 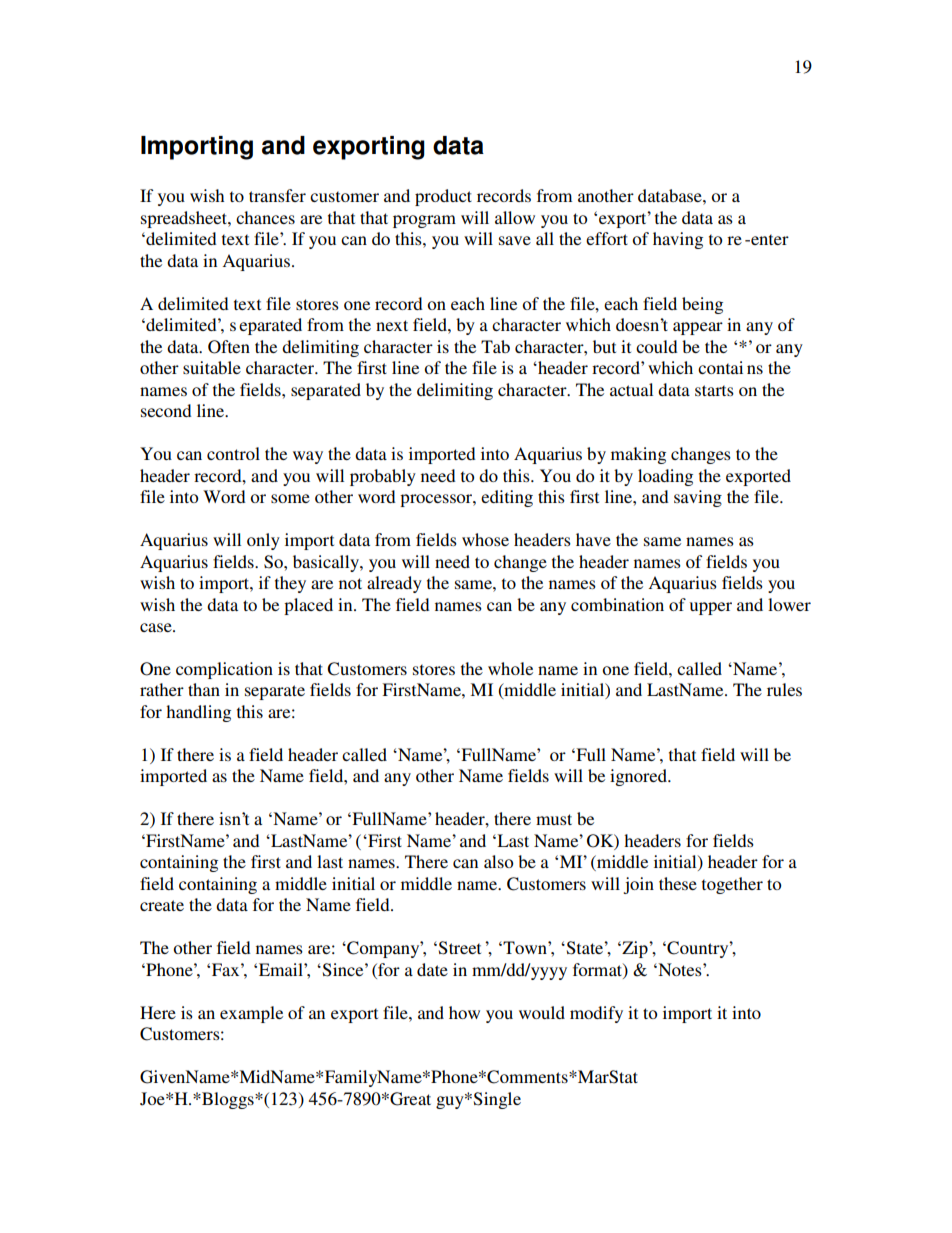 What do you see at coordinates (251, 1014) in the document?
I see `example` at bounding box center [251, 1014].
